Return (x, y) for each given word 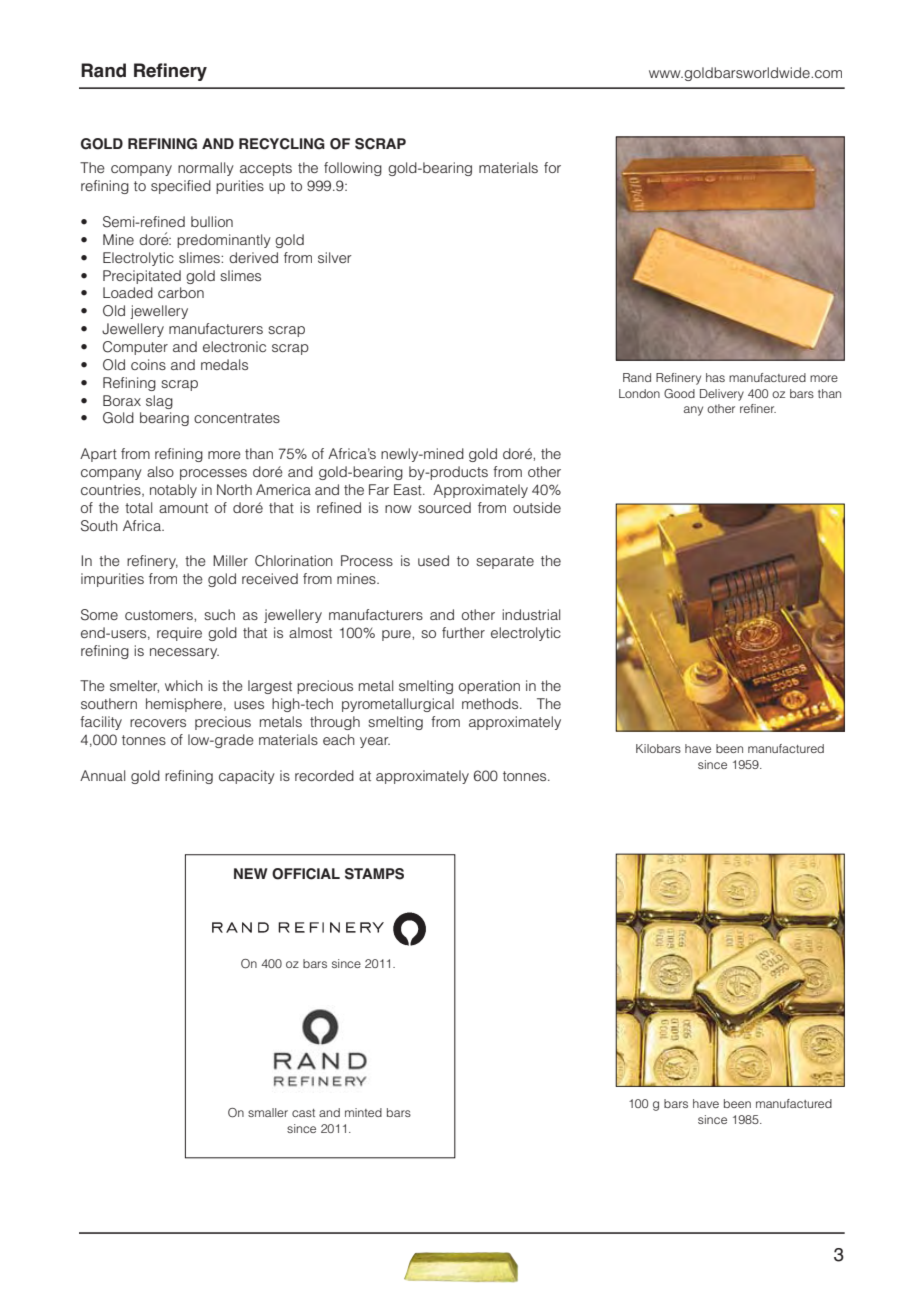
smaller (268, 1112)
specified (181, 187)
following (353, 169)
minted (363, 1112)
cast (303, 1113)
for (552, 167)
